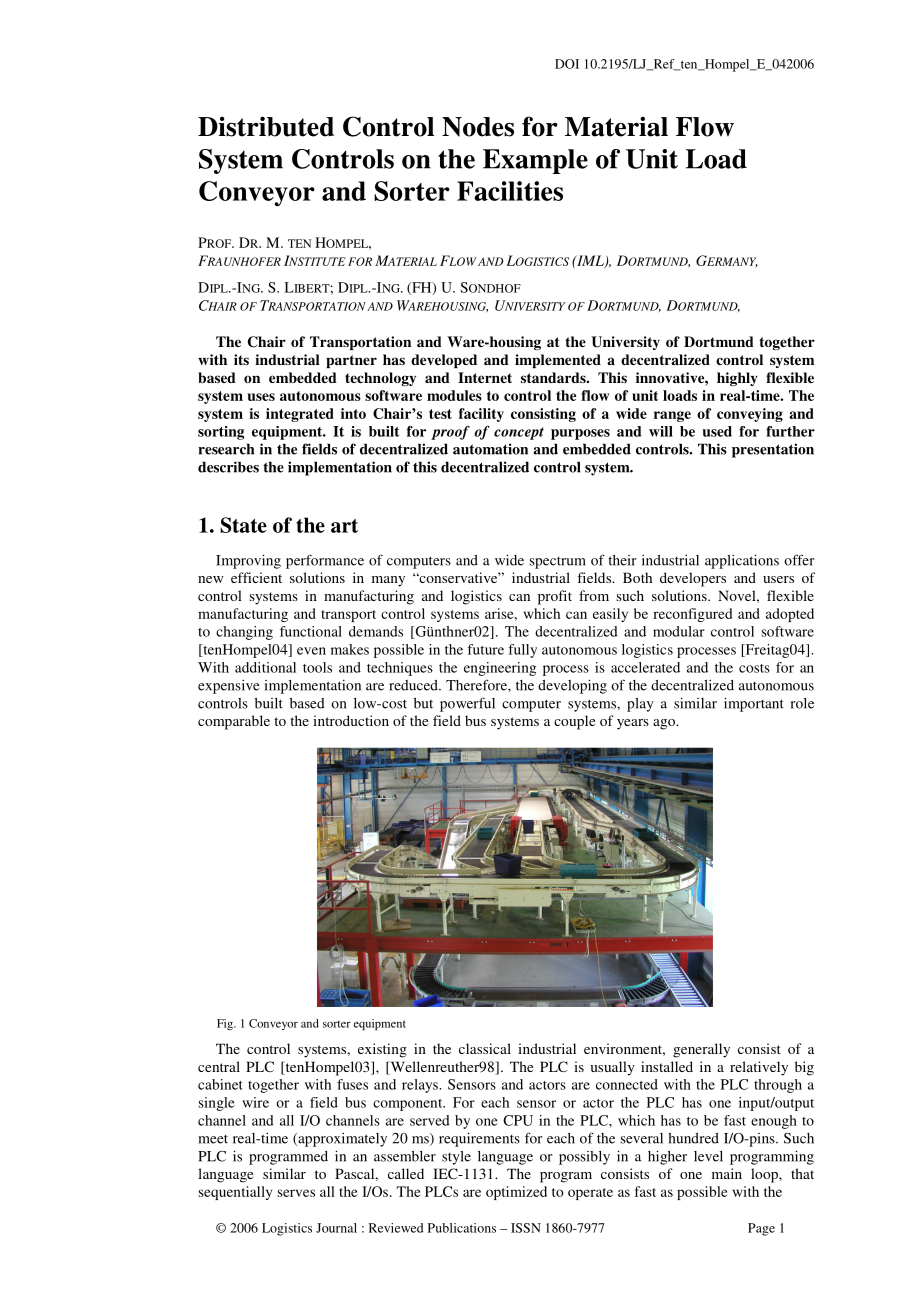 The height and width of the page is (1308, 924). Describe the element at coordinates (490, 449) in the page. I see `automation` at that location.
